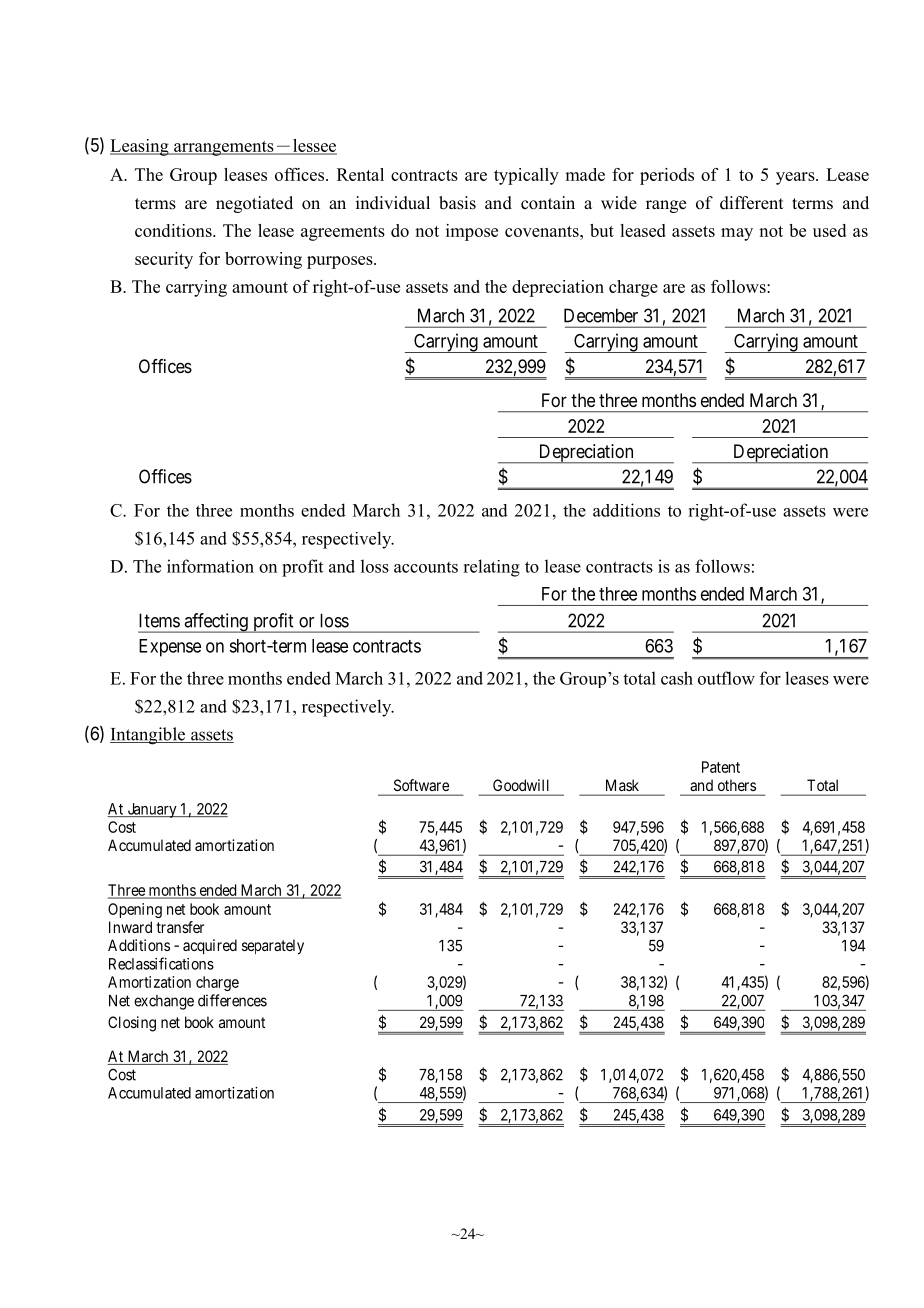  I want to click on typically, so click(526, 176).
